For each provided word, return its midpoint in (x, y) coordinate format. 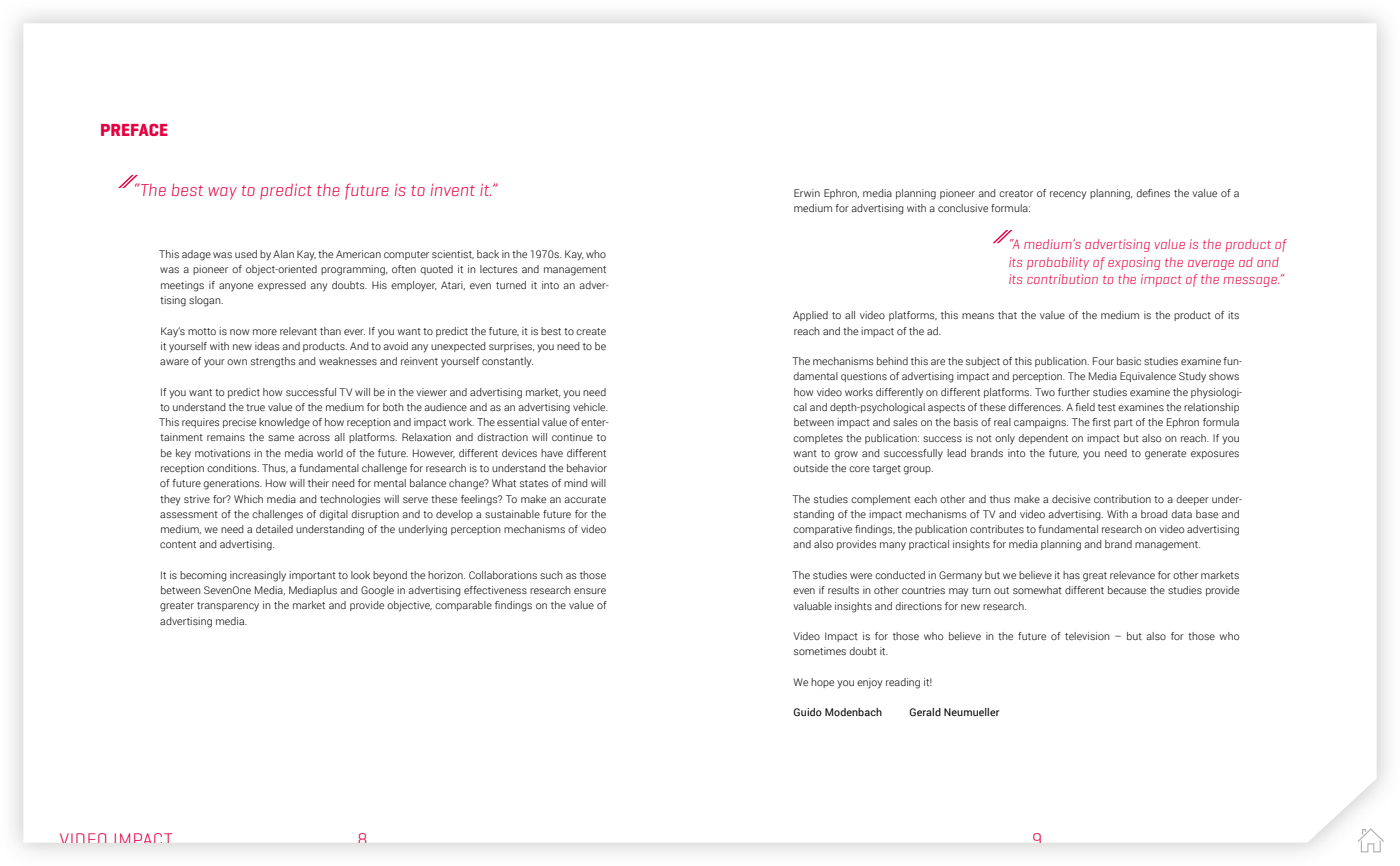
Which (248, 499)
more (265, 332)
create (591, 331)
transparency (228, 607)
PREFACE (134, 130)
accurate (585, 499)
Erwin (807, 193)
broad (1154, 514)
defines (1153, 193)
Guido (808, 712)
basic (1129, 361)
